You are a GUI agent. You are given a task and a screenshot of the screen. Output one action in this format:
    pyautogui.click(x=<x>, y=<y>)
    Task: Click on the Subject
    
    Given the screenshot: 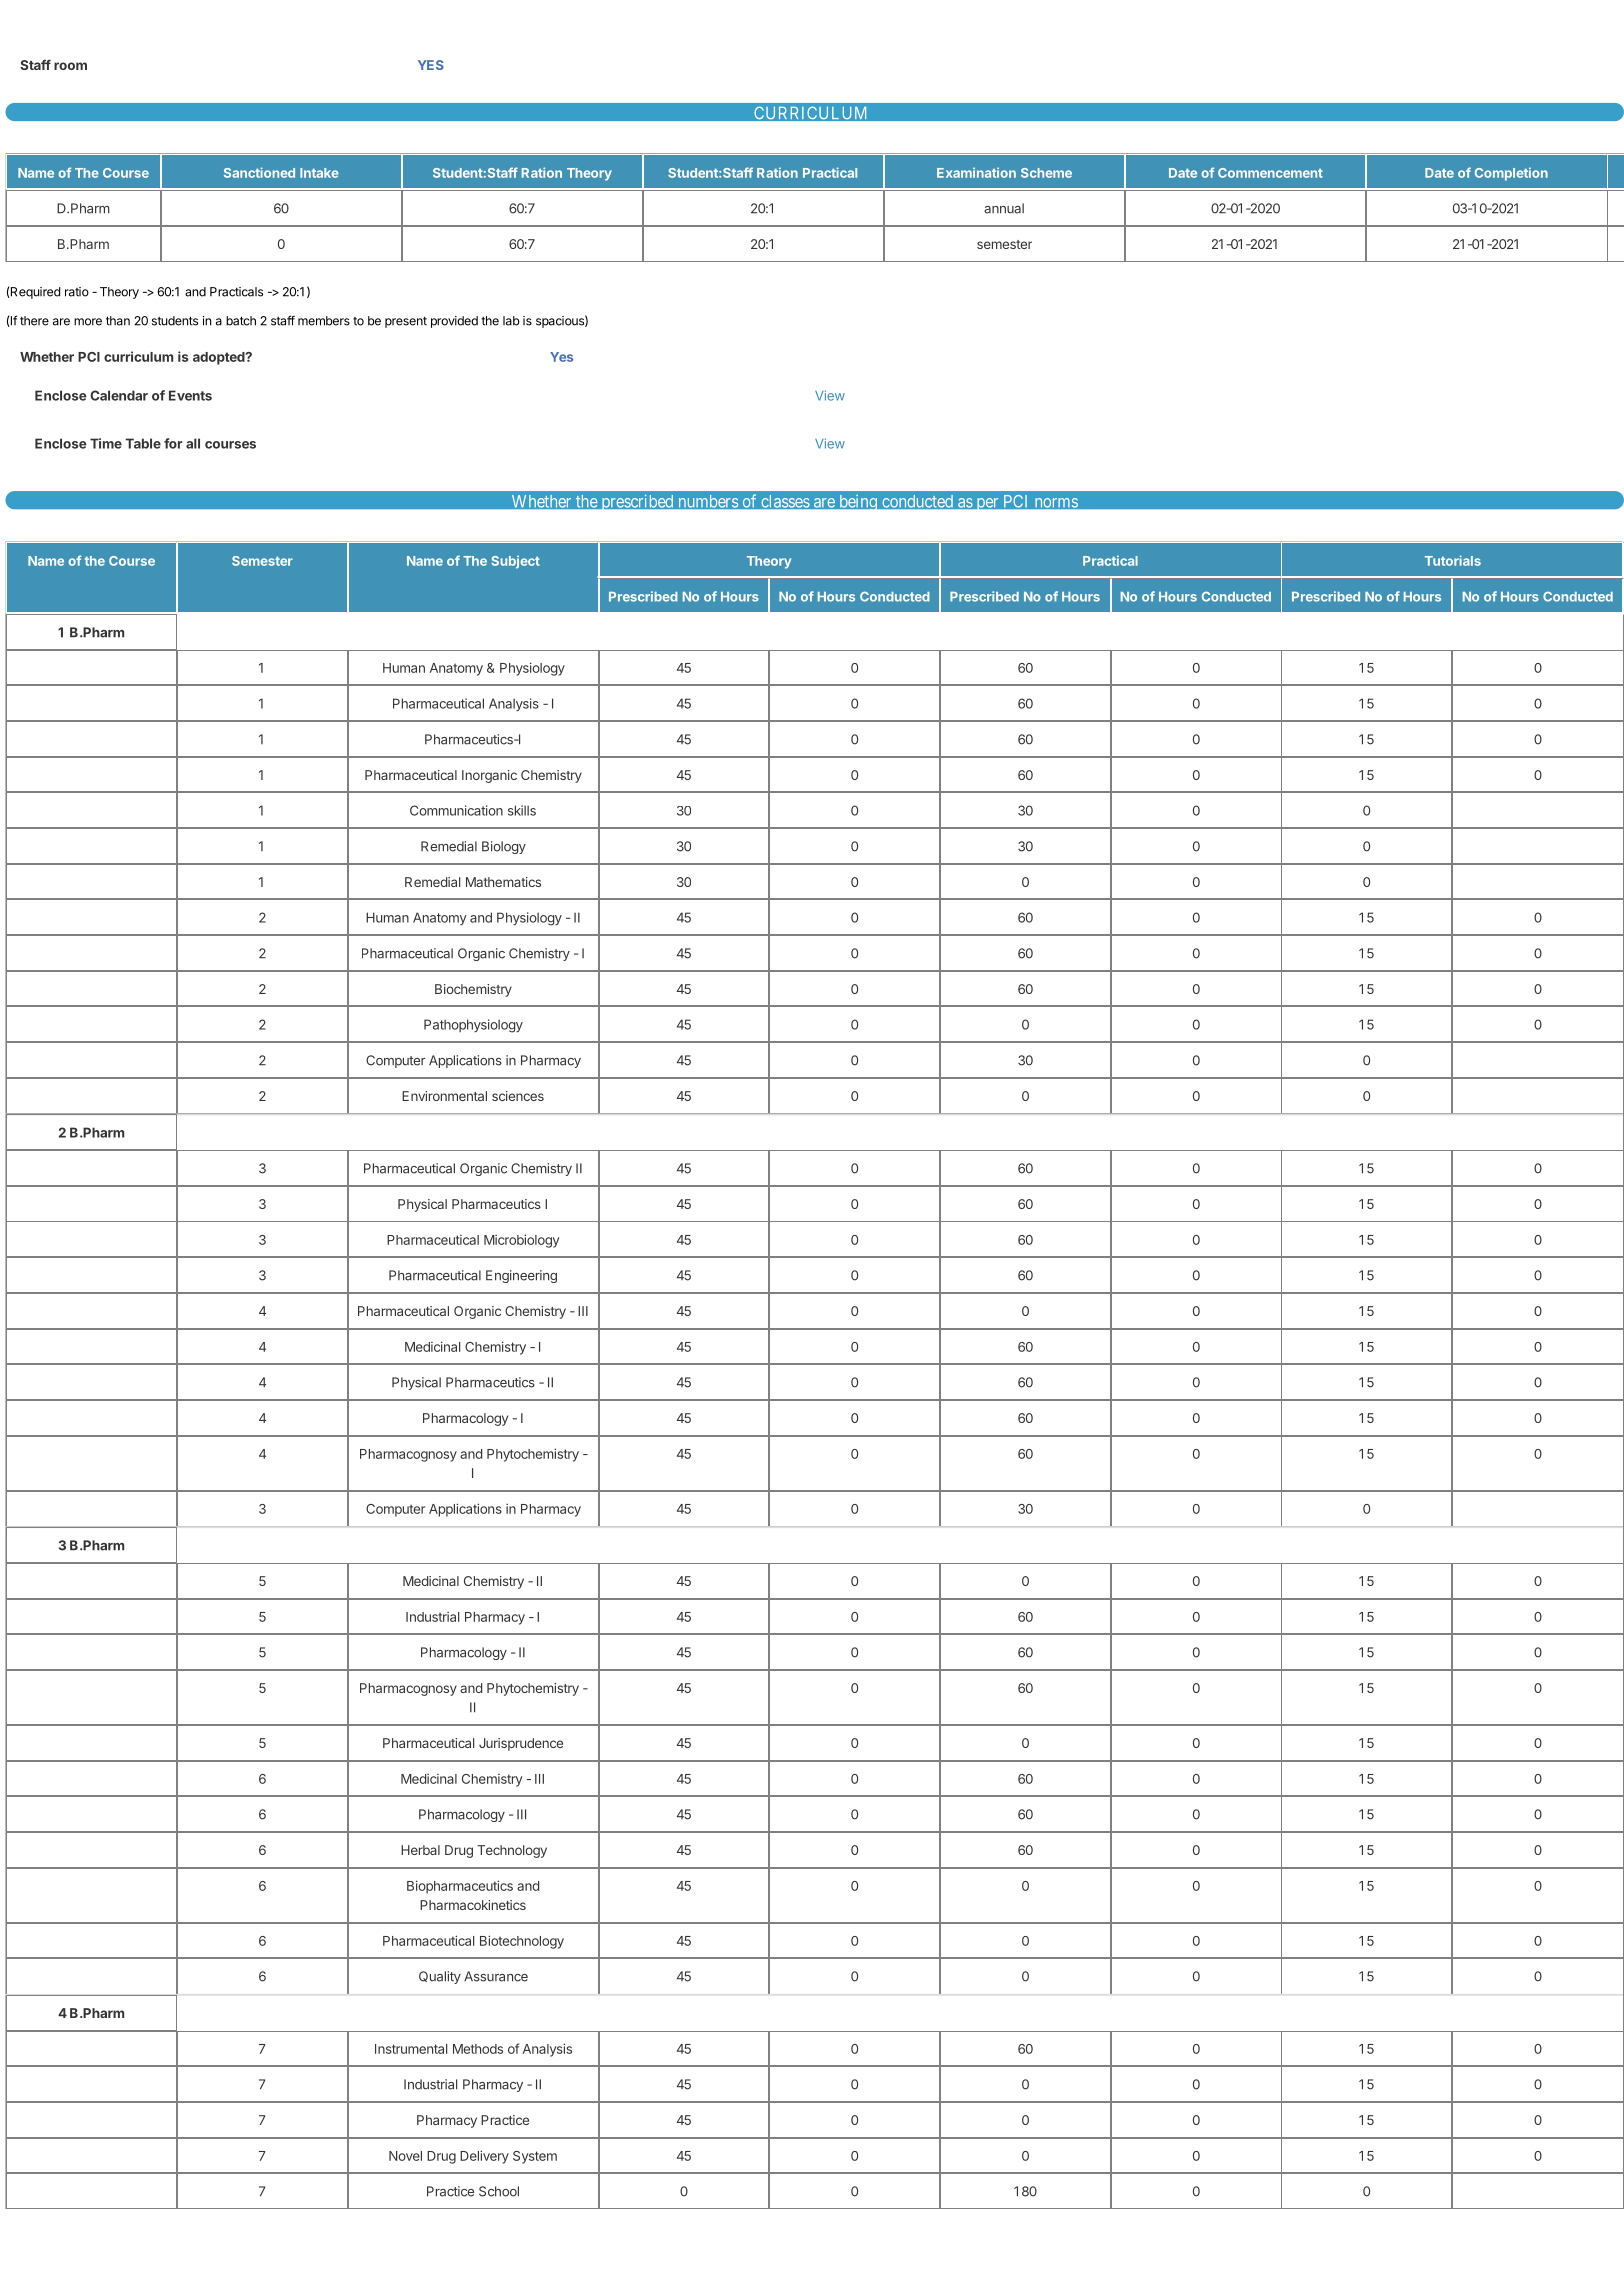 What is the action you would take?
    pyautogui.click(x=515, y=562)
